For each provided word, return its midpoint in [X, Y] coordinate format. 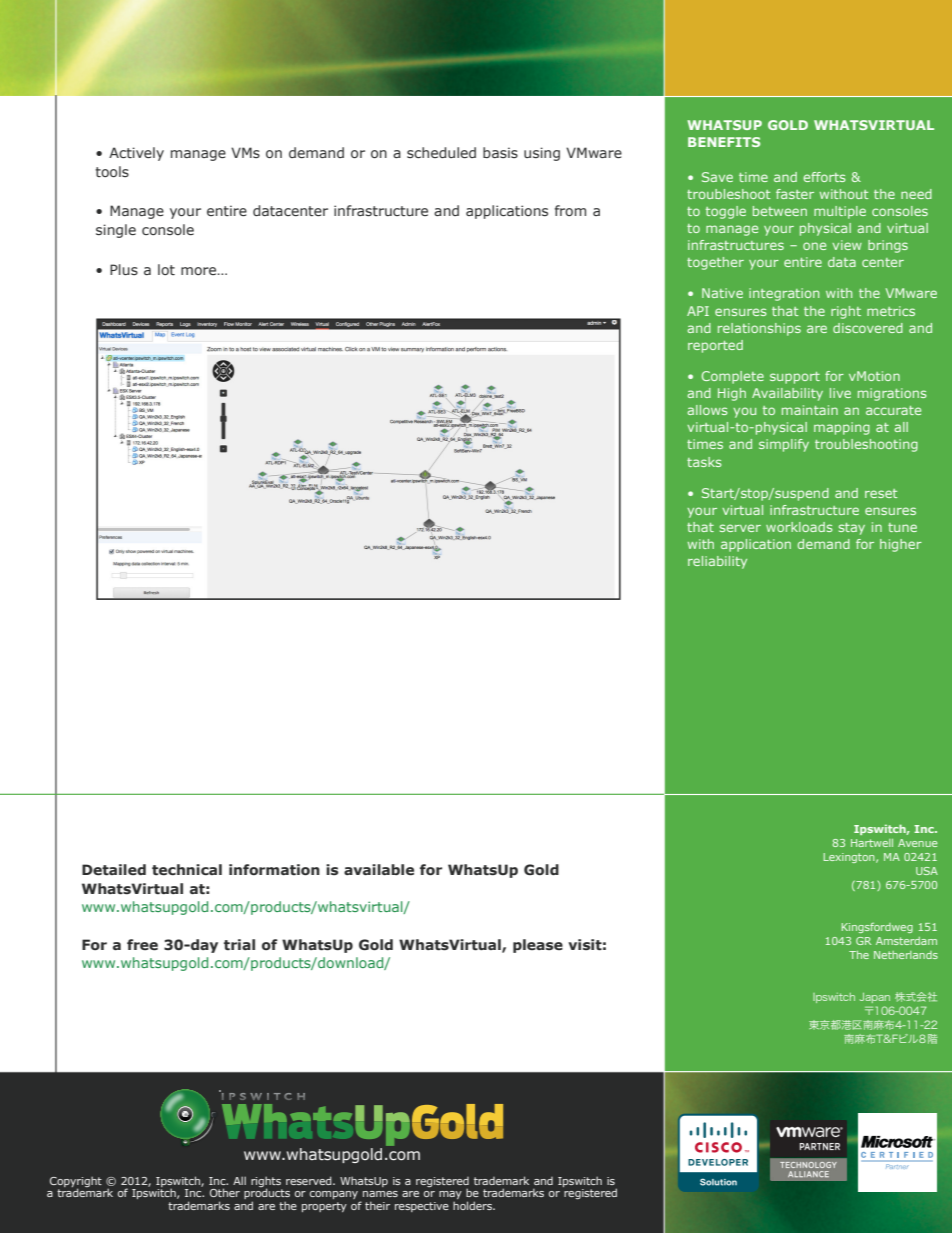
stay [852, 529]
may [450, 1196]
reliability [717, 562]
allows [707, 410]
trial [239, 944]
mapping [842, 428]
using [542, 154]
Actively [136, 154]
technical [187, 870]
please [538, 946]
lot [166, 269]
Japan [875, 998]
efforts [824, 177]
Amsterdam [906, 941]
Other [225, 1192]
